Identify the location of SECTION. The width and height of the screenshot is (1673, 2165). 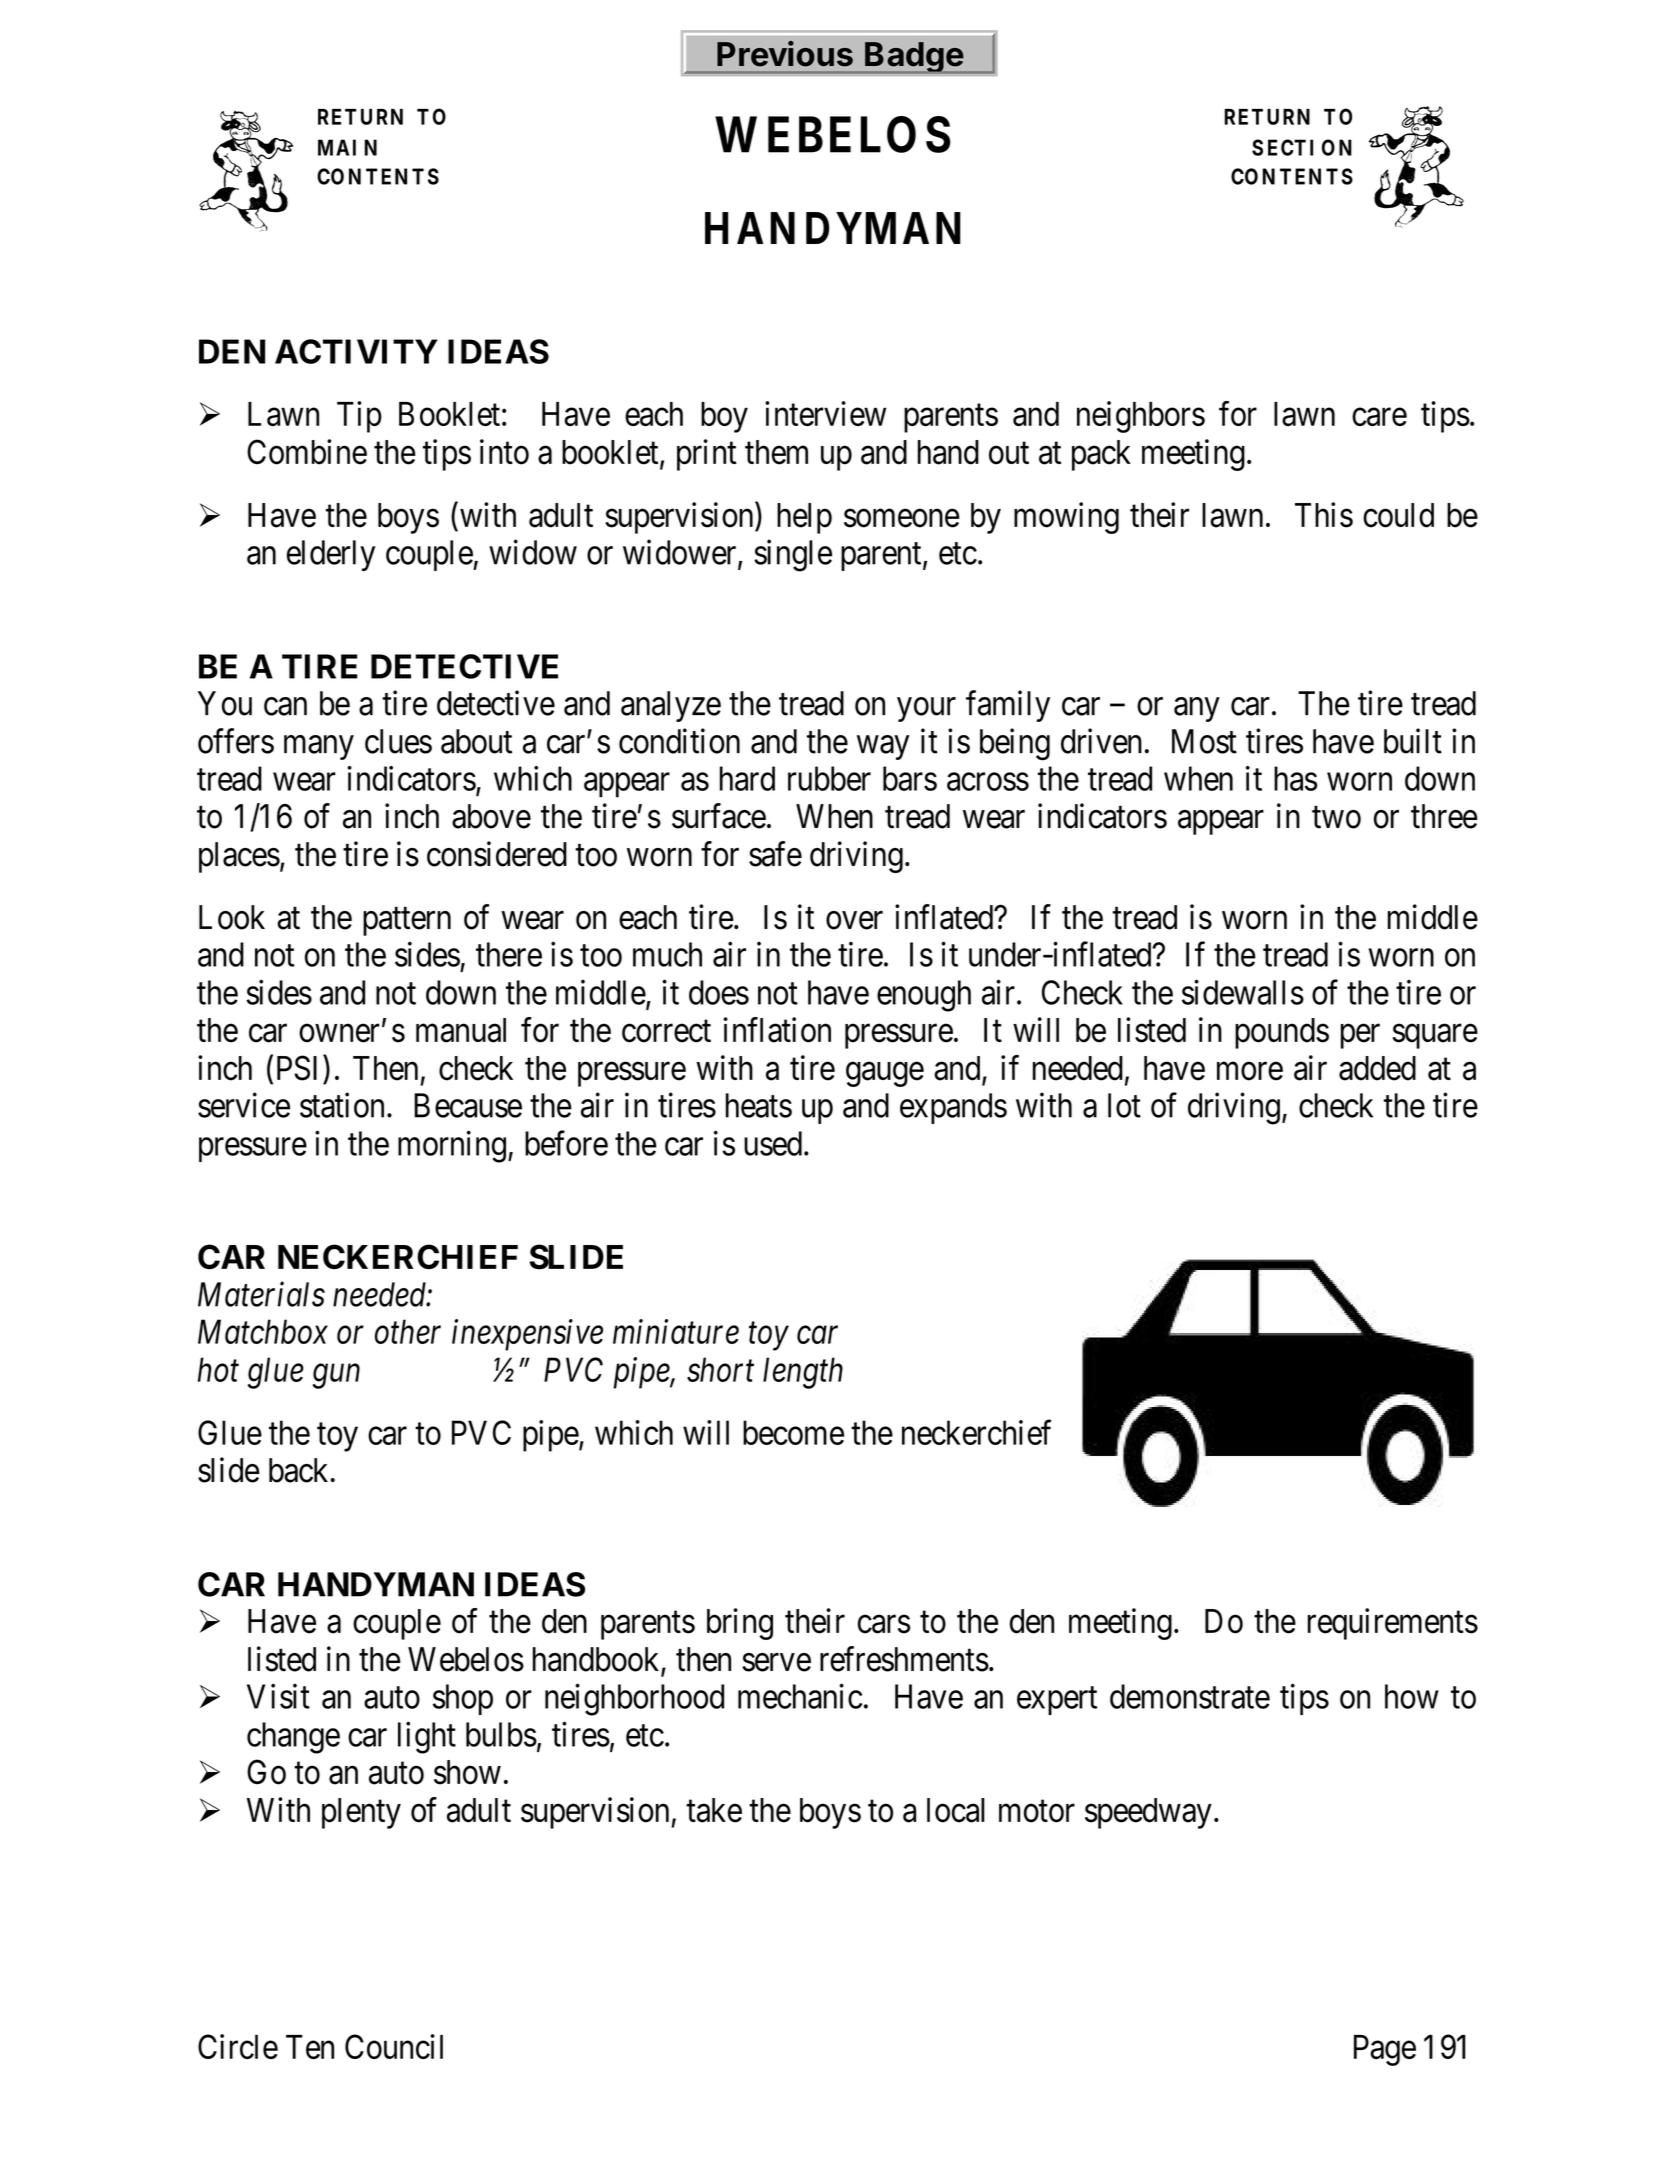
(1302, 147).
